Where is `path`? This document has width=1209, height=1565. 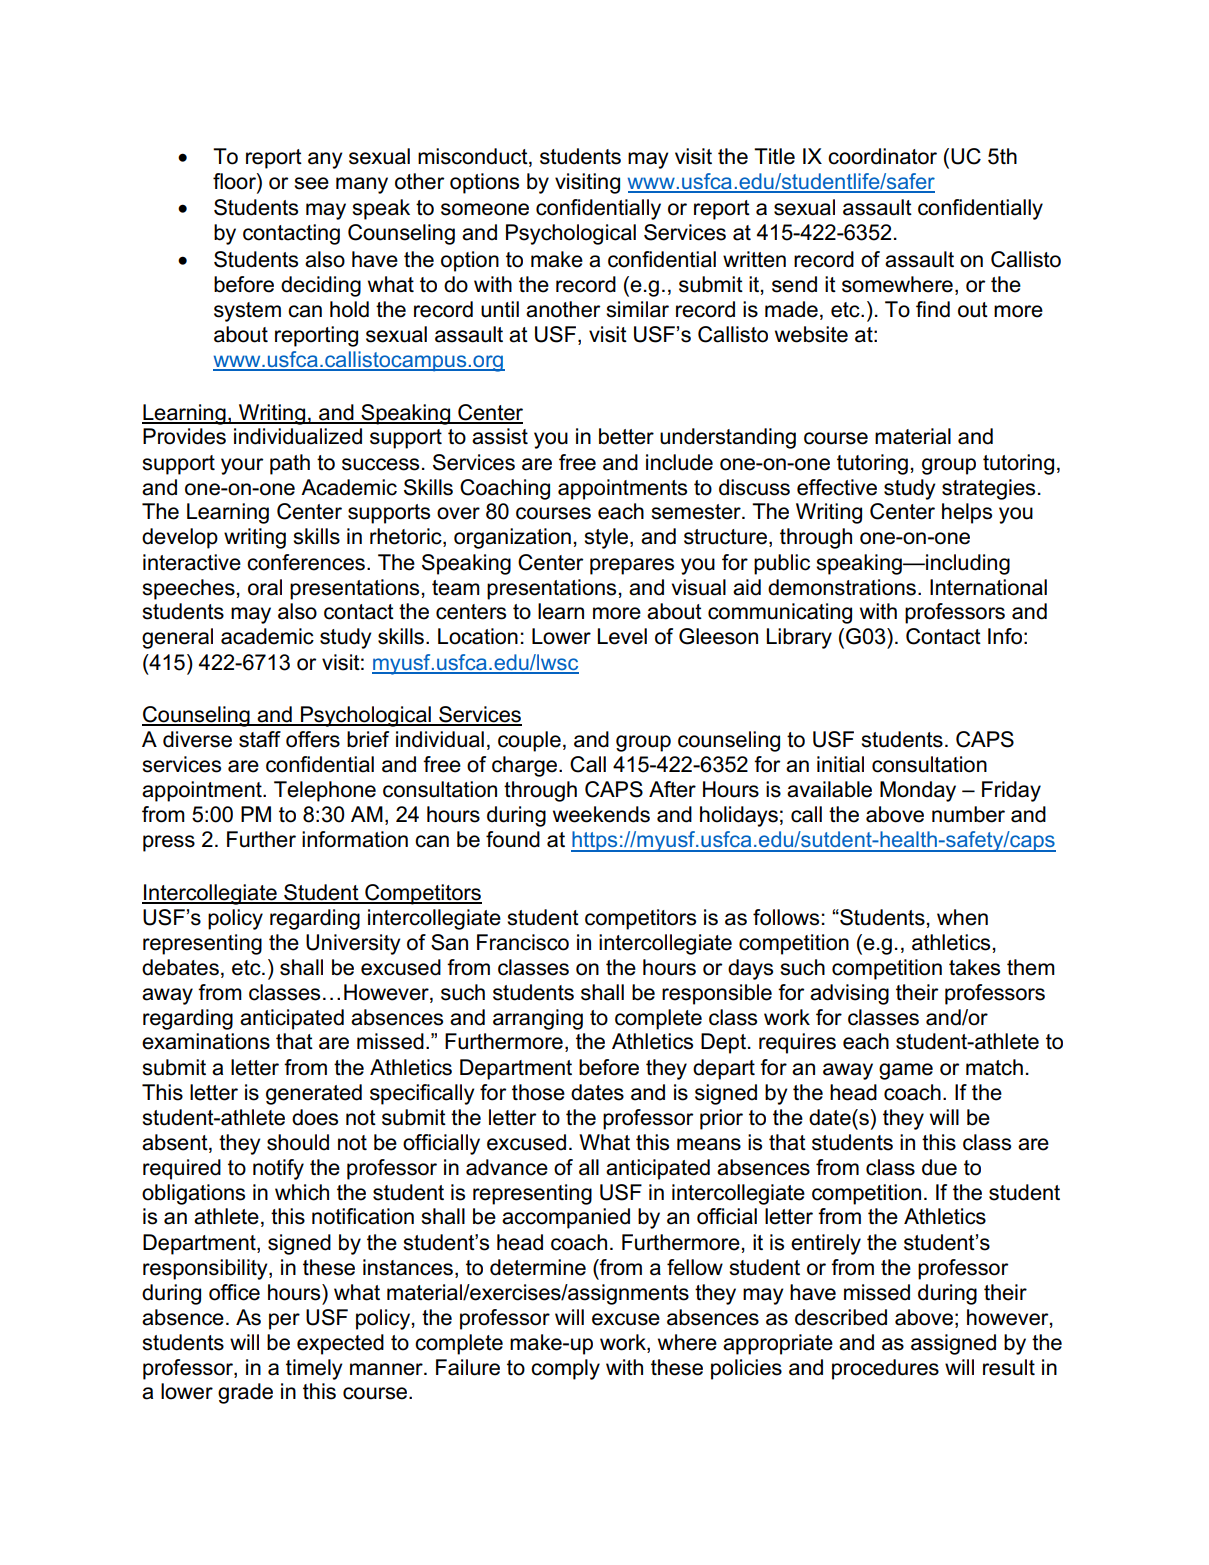 path is located at coordinates (290, 464).
